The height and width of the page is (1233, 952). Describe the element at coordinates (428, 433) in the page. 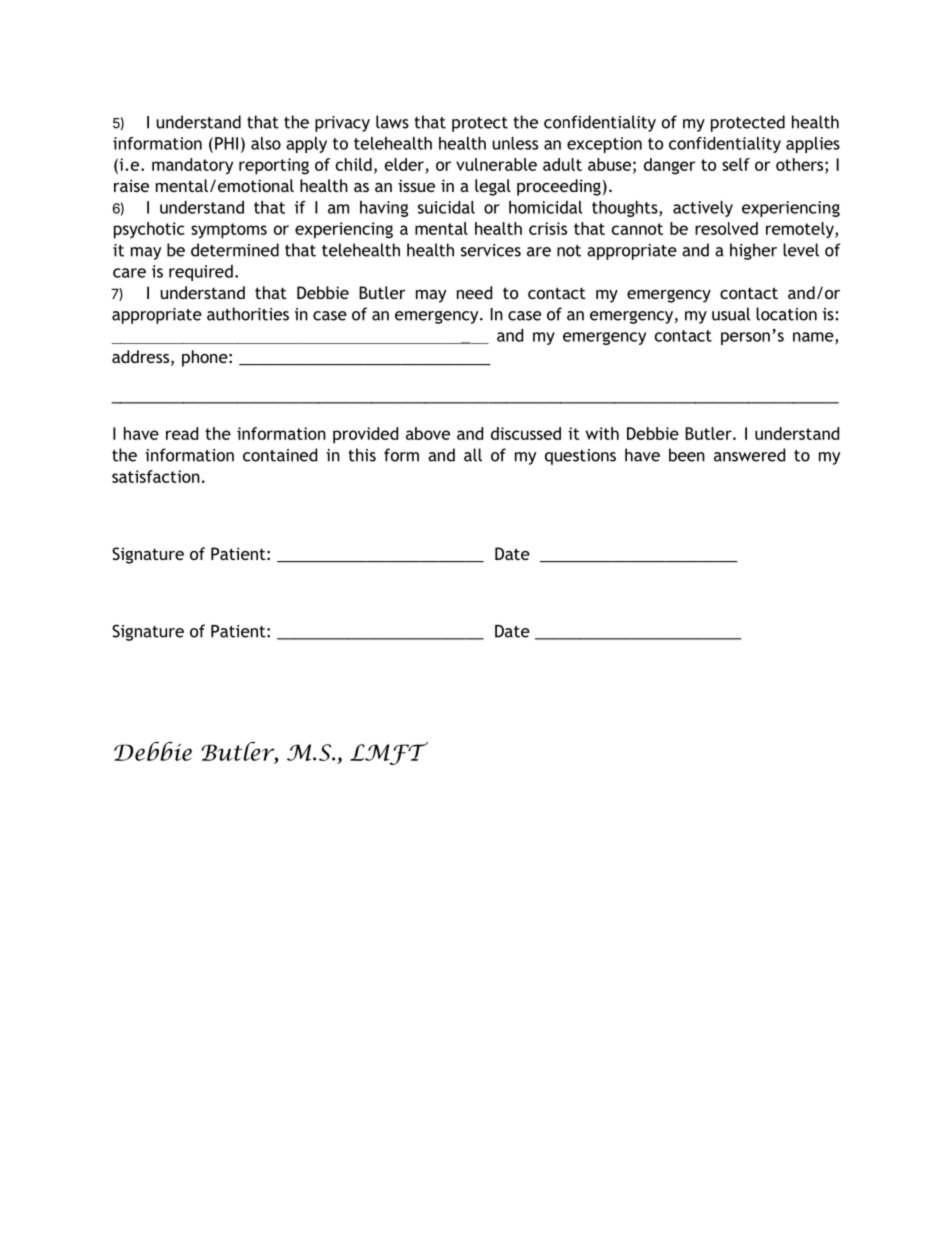

I see `above` at that location.
